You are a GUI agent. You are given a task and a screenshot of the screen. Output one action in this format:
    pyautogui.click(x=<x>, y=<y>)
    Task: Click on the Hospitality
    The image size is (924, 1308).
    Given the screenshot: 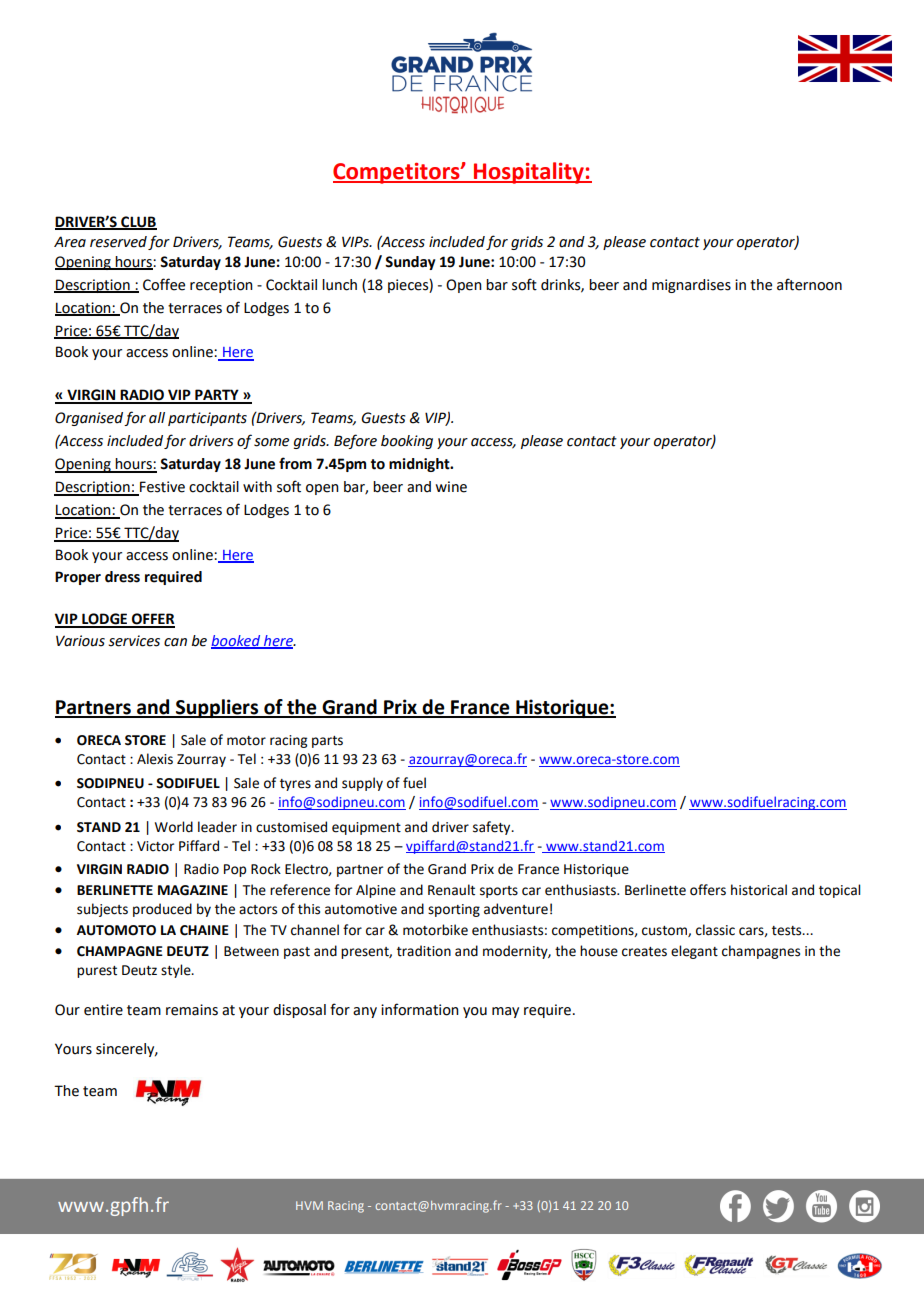 What is the action you would take?
    pyautogui.click(x=529, y=173)
